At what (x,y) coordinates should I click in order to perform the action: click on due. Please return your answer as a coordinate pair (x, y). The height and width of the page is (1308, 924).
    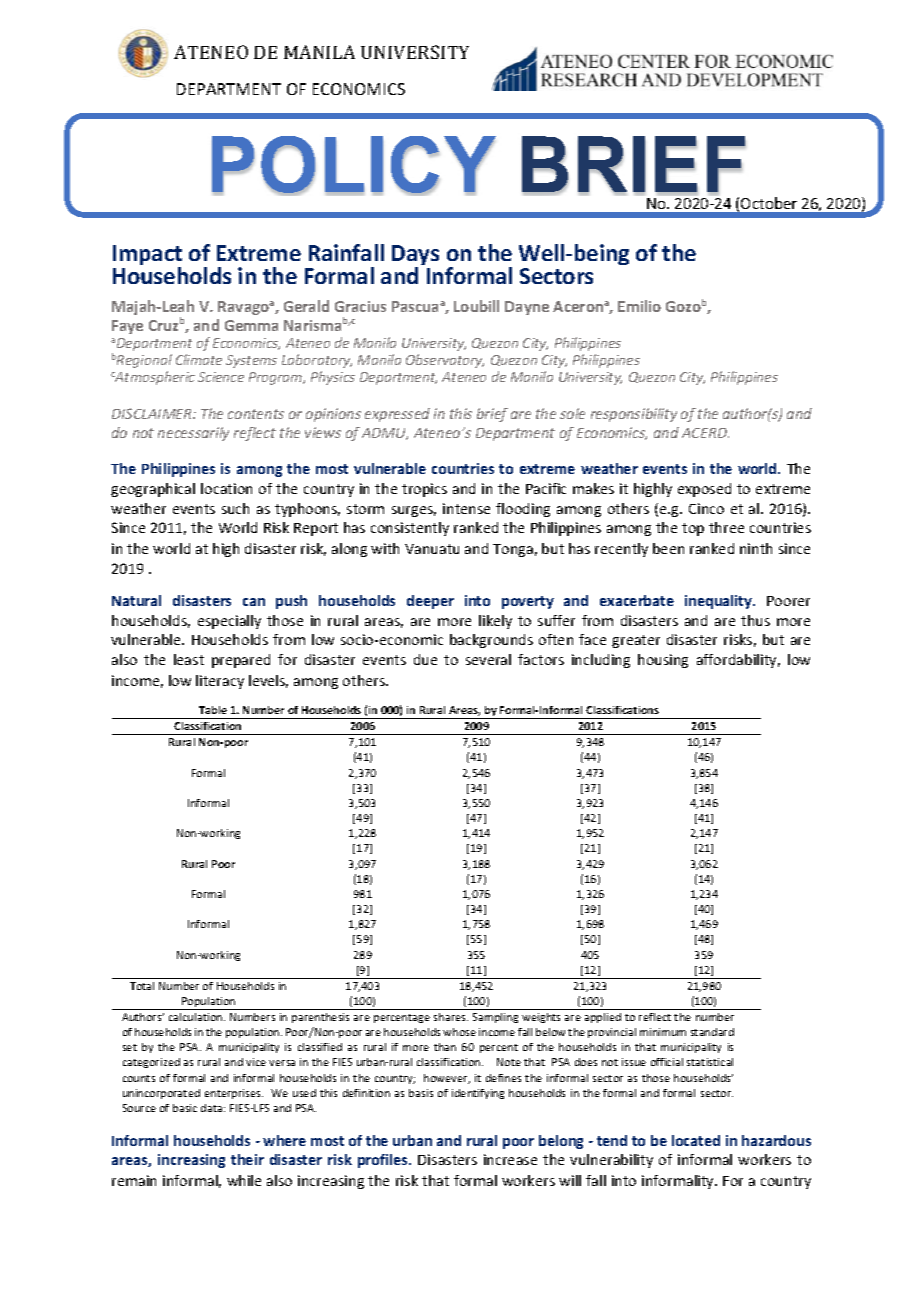
    Looking at the image, I should click on (425, 659).
